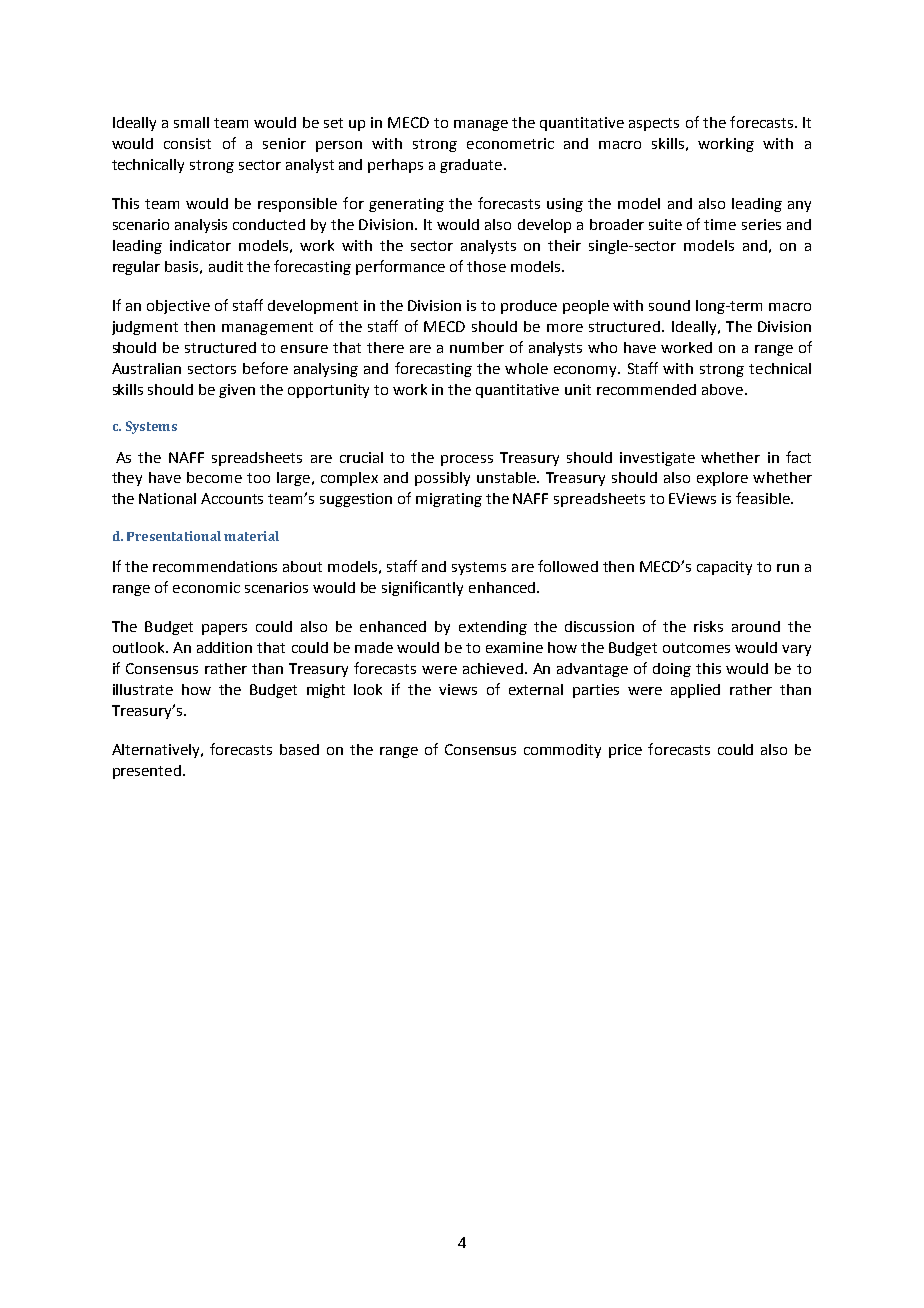 The image size is (924, 1308). Describe the element at coordinates (157, 751) in the screenshot. I see `Alternatively` at that location.
